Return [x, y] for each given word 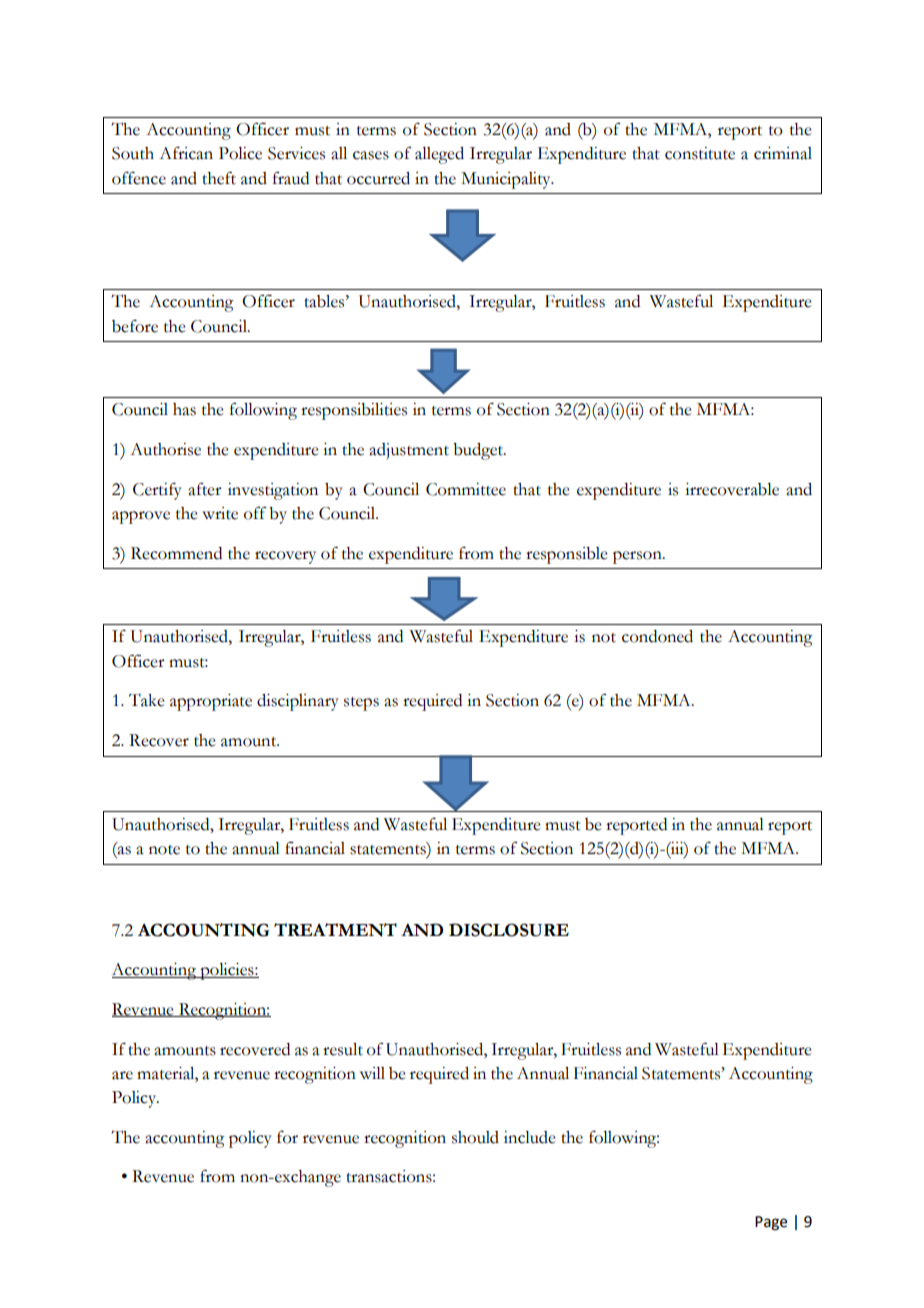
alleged [439, 155]
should [475, 1137]
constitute [700, 153]
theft [219, 178]
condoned [657, 636]
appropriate [211, 702]
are [122, 1075]
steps [361, 704]
